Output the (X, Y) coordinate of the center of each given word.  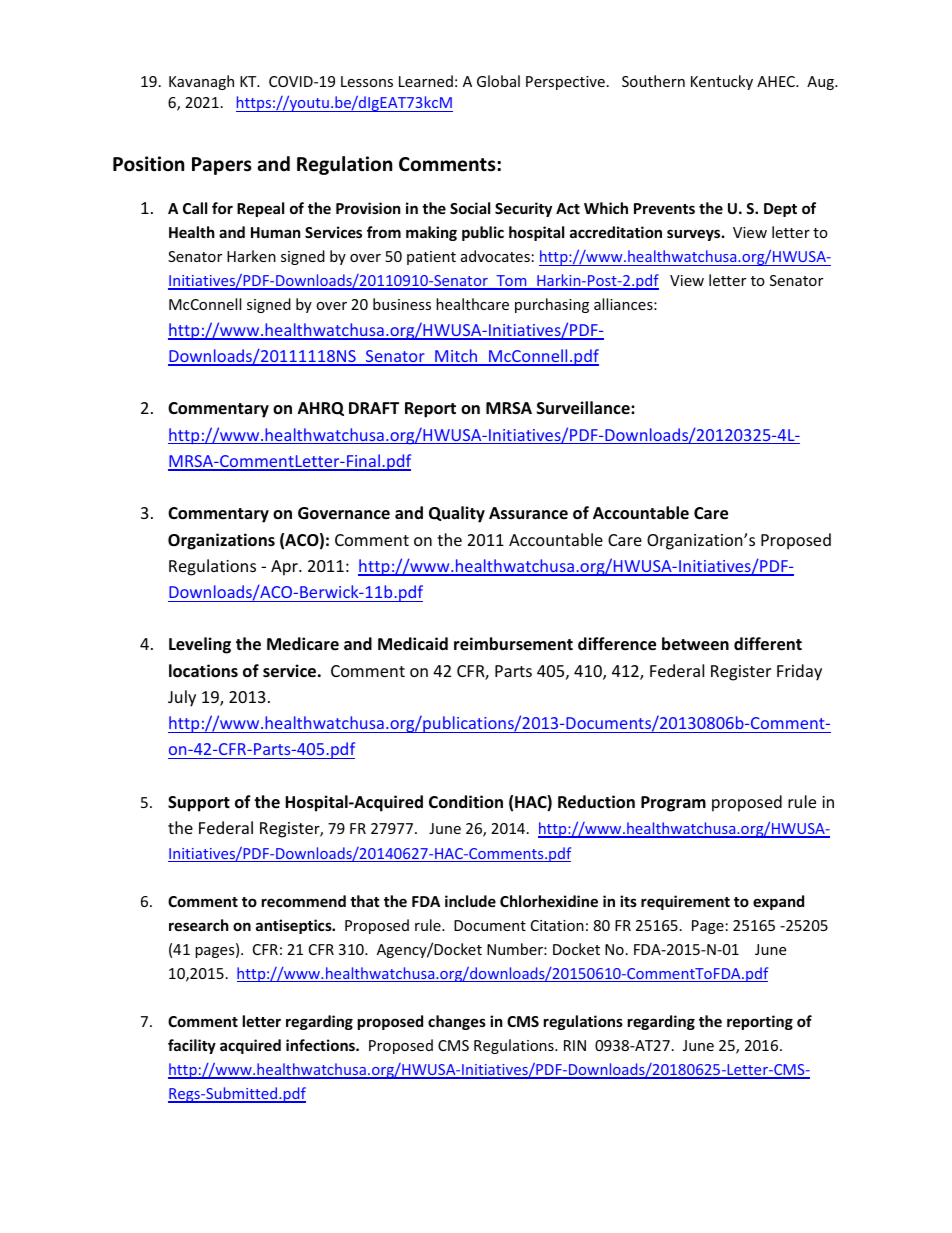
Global (498, 81)
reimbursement (513, 644)
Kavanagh (201, 82)
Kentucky (722, 82)
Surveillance (584, 408)
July (182, 698)
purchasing (552, 305)
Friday (799, 672)
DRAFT (374, 408)
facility (192, 1046)
